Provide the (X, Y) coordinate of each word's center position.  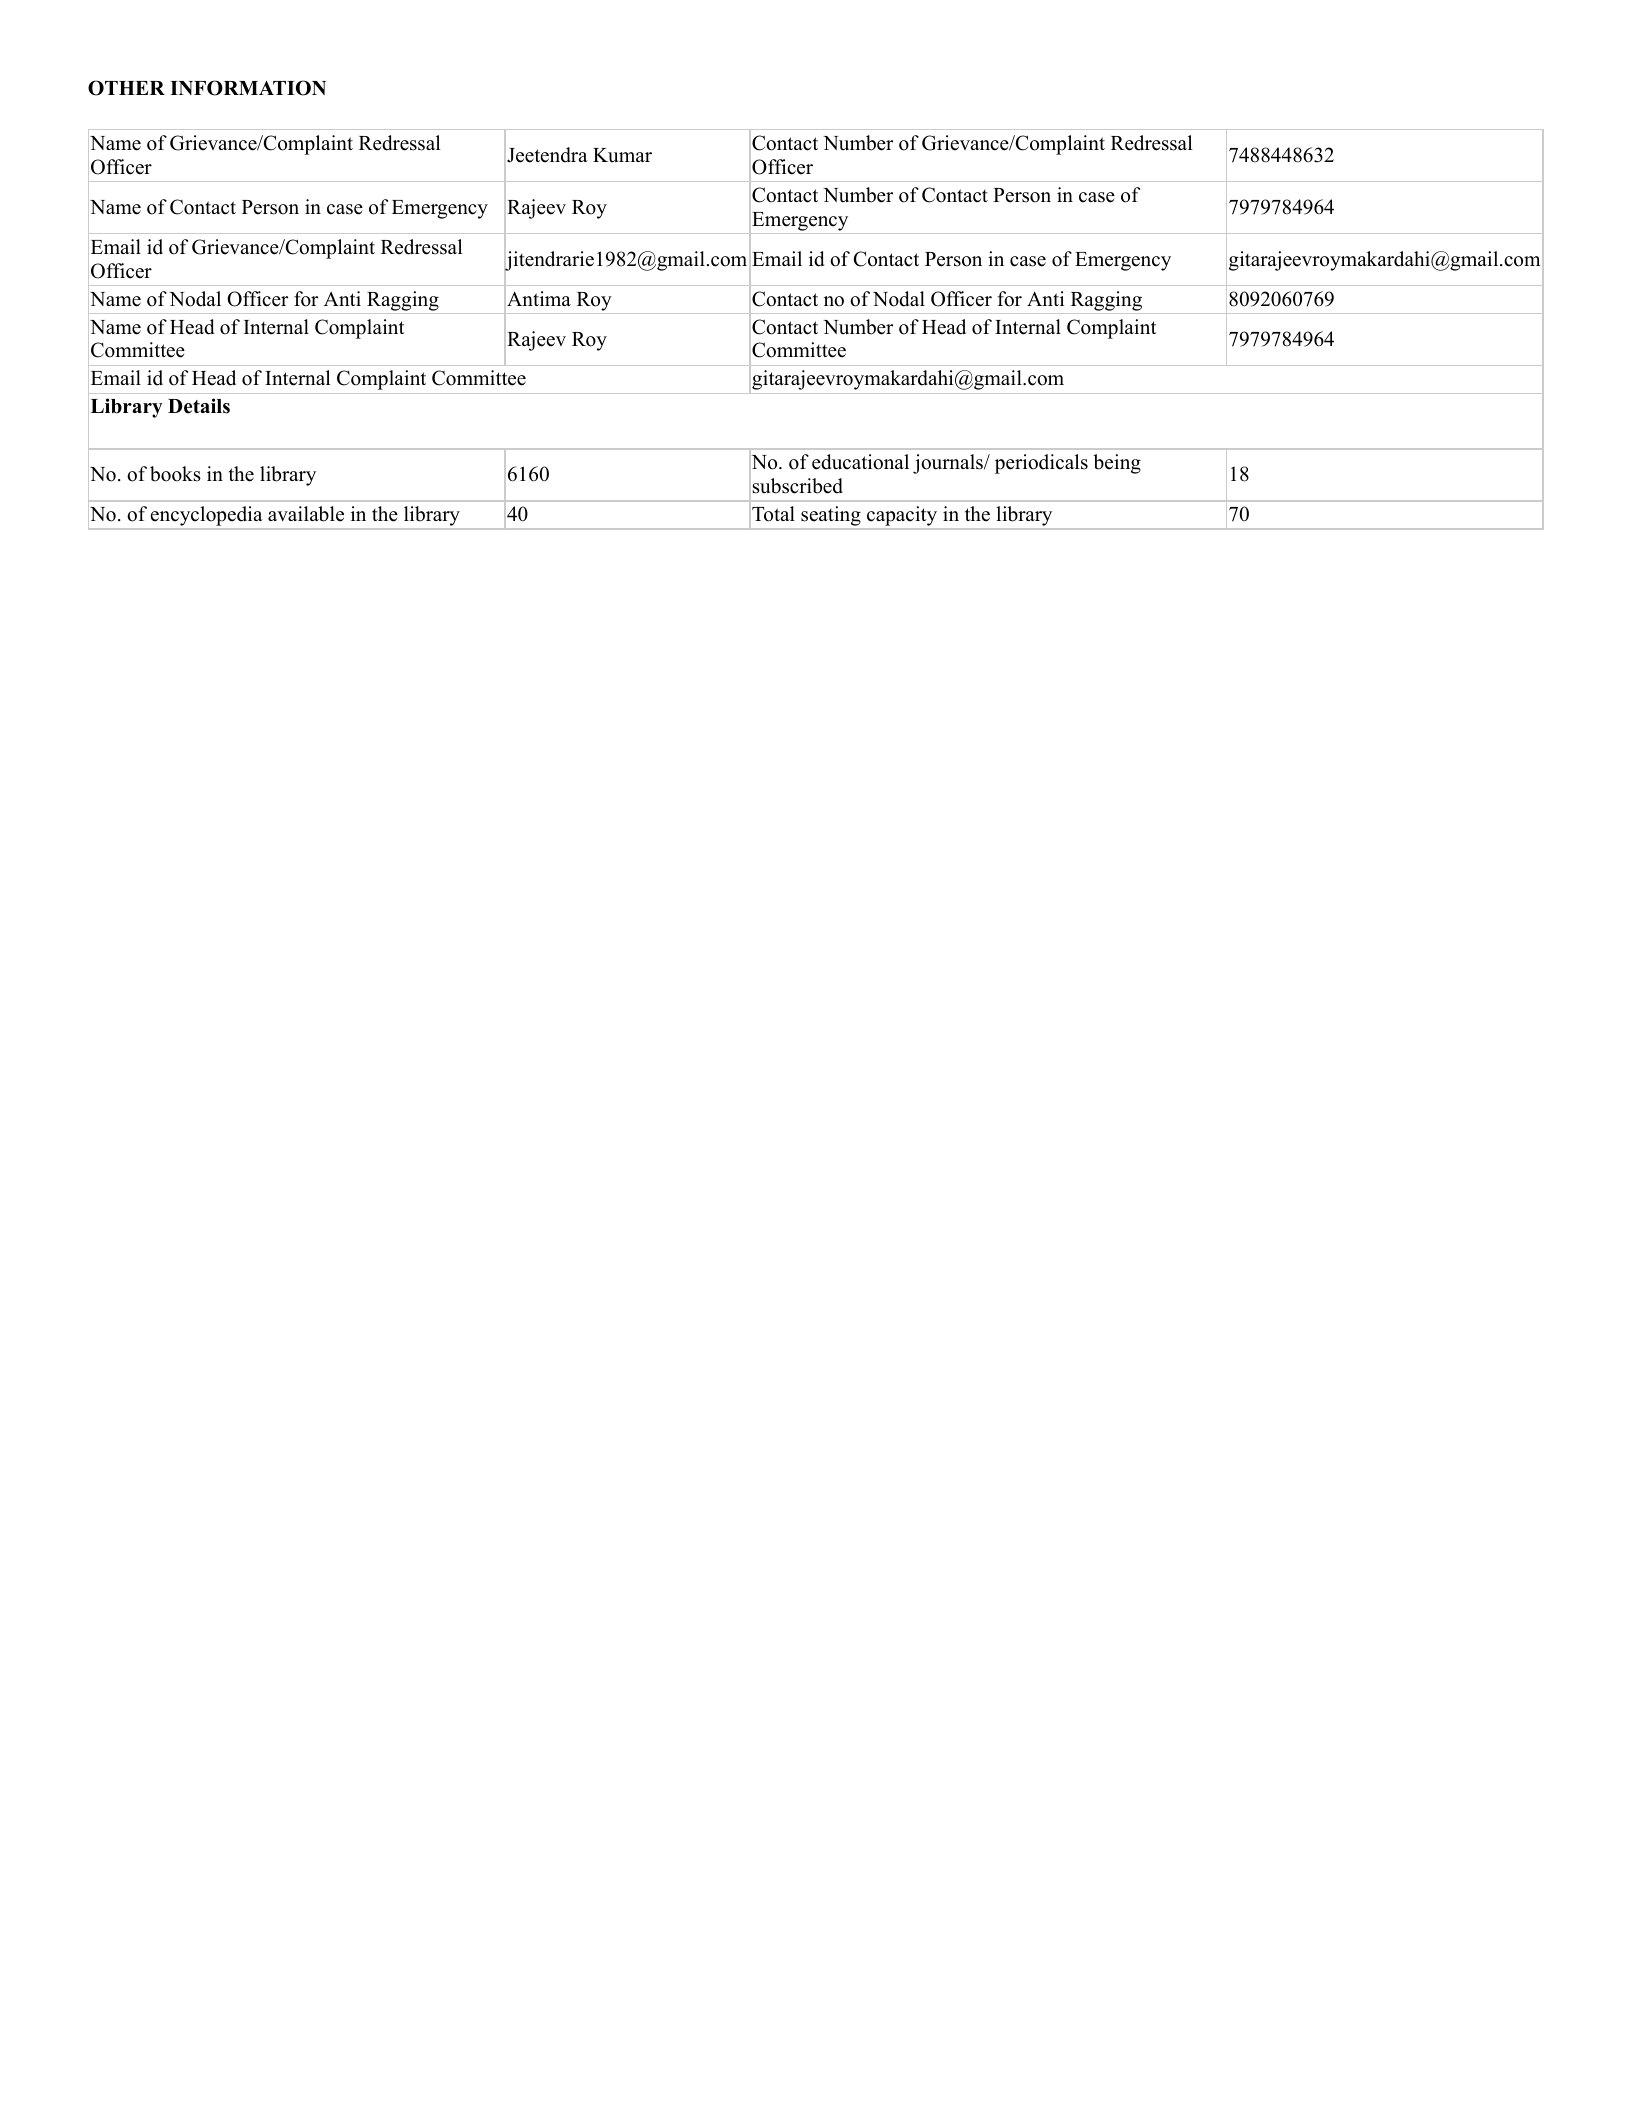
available (306, 514)
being (1117, 464)
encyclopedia (207, 517)
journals (949, 464)
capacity (901, 517)
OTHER (126, 88)
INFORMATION (248, 88)
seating (831, 517)
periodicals (1041, 464)
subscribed (798, 486)
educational (860, 462)
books (175, 474)
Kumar (622, 155)
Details (199, 406)
